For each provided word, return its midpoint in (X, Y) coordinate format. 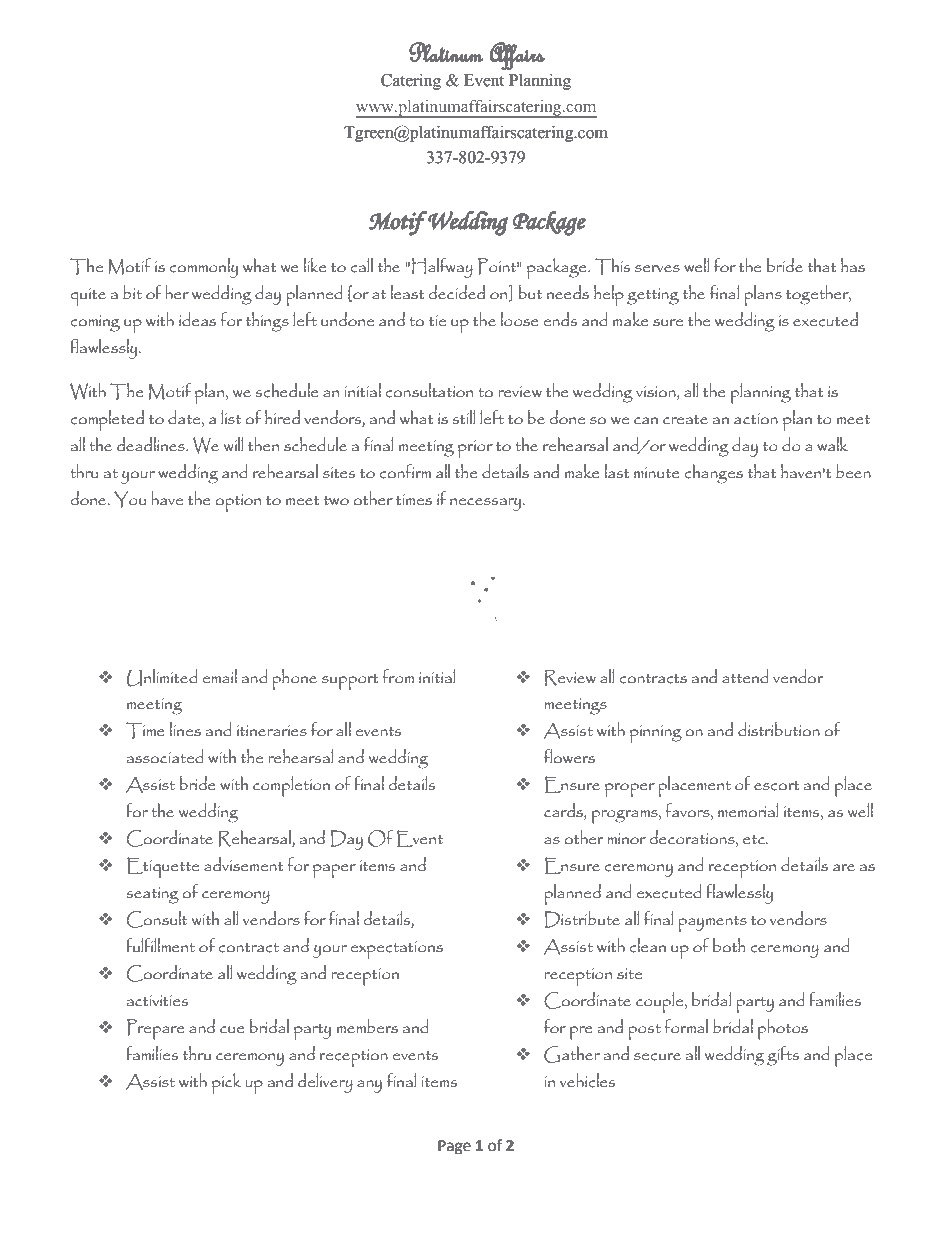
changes (714, 474)
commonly (204, 268)
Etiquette (163, 867)
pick (226, 1083)
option (238, 503)
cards (564, 811)
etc (755, 840)
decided (456, 292)
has (853, 265)
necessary (487, 504)
